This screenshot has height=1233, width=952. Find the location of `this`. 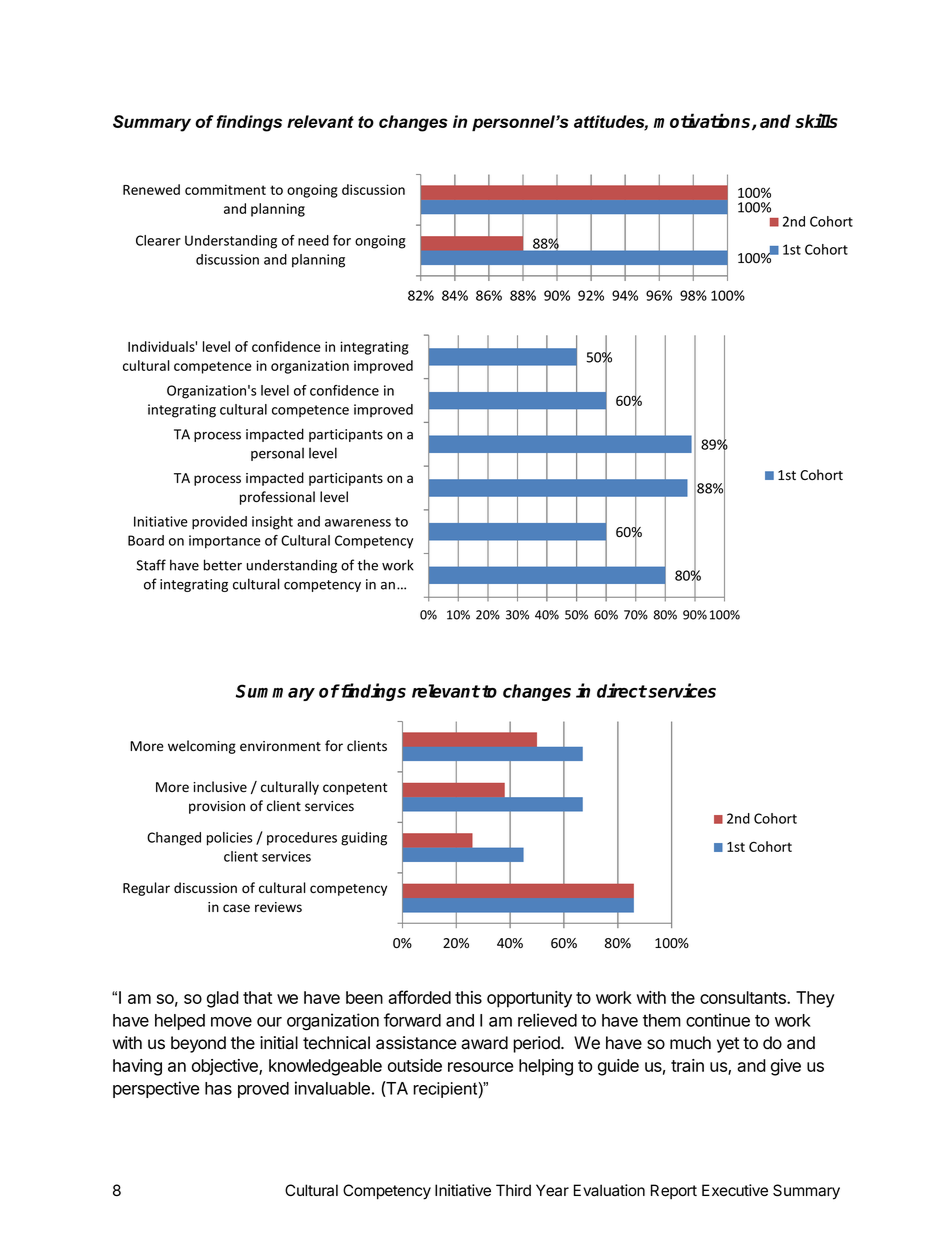

this is located at coordinates (468, 997).
